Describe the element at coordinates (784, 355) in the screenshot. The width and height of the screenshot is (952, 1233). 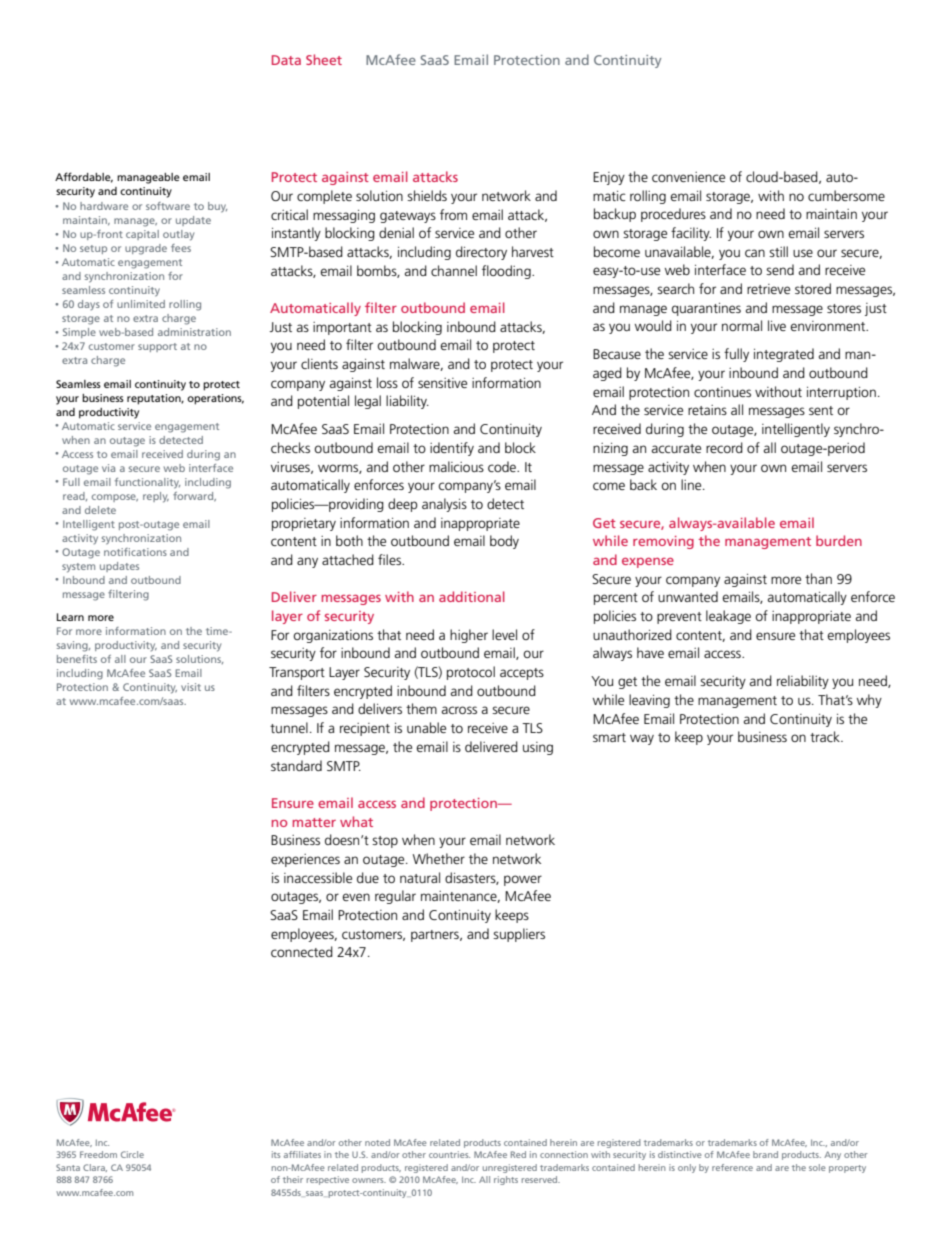
I see `integrated` at that location.
